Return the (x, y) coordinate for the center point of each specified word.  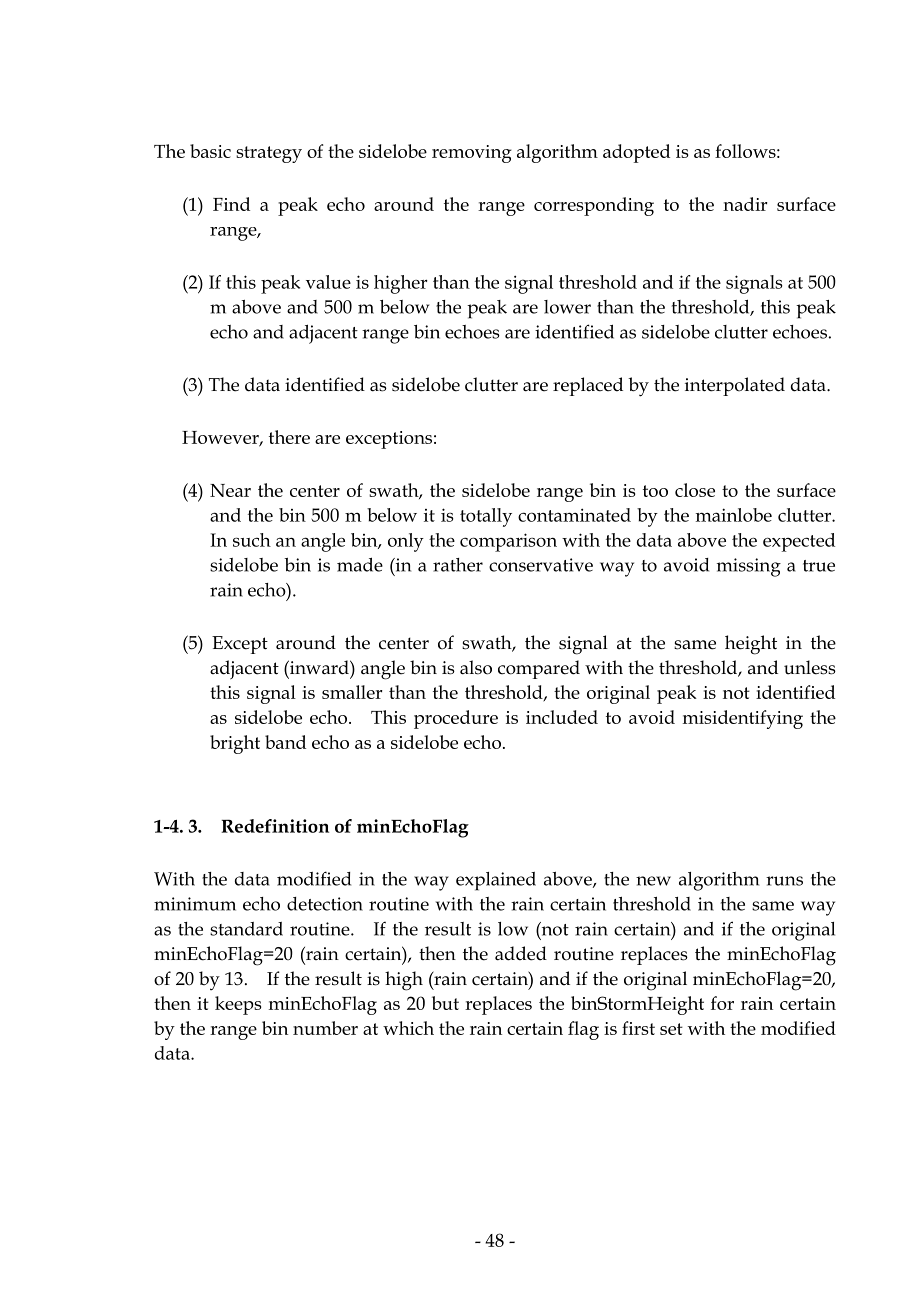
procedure (456, 719)
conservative (541, 565)
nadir (745, 204)
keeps (238, 1005)
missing (749, 567)
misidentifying (743, 719)
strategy (269, 154)
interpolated (735, 386)
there (289, 437)
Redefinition (275, 826)
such (252, 540)
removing (472, 154)
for (722, 1003)
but (445, 1003)
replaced (588, 386)
